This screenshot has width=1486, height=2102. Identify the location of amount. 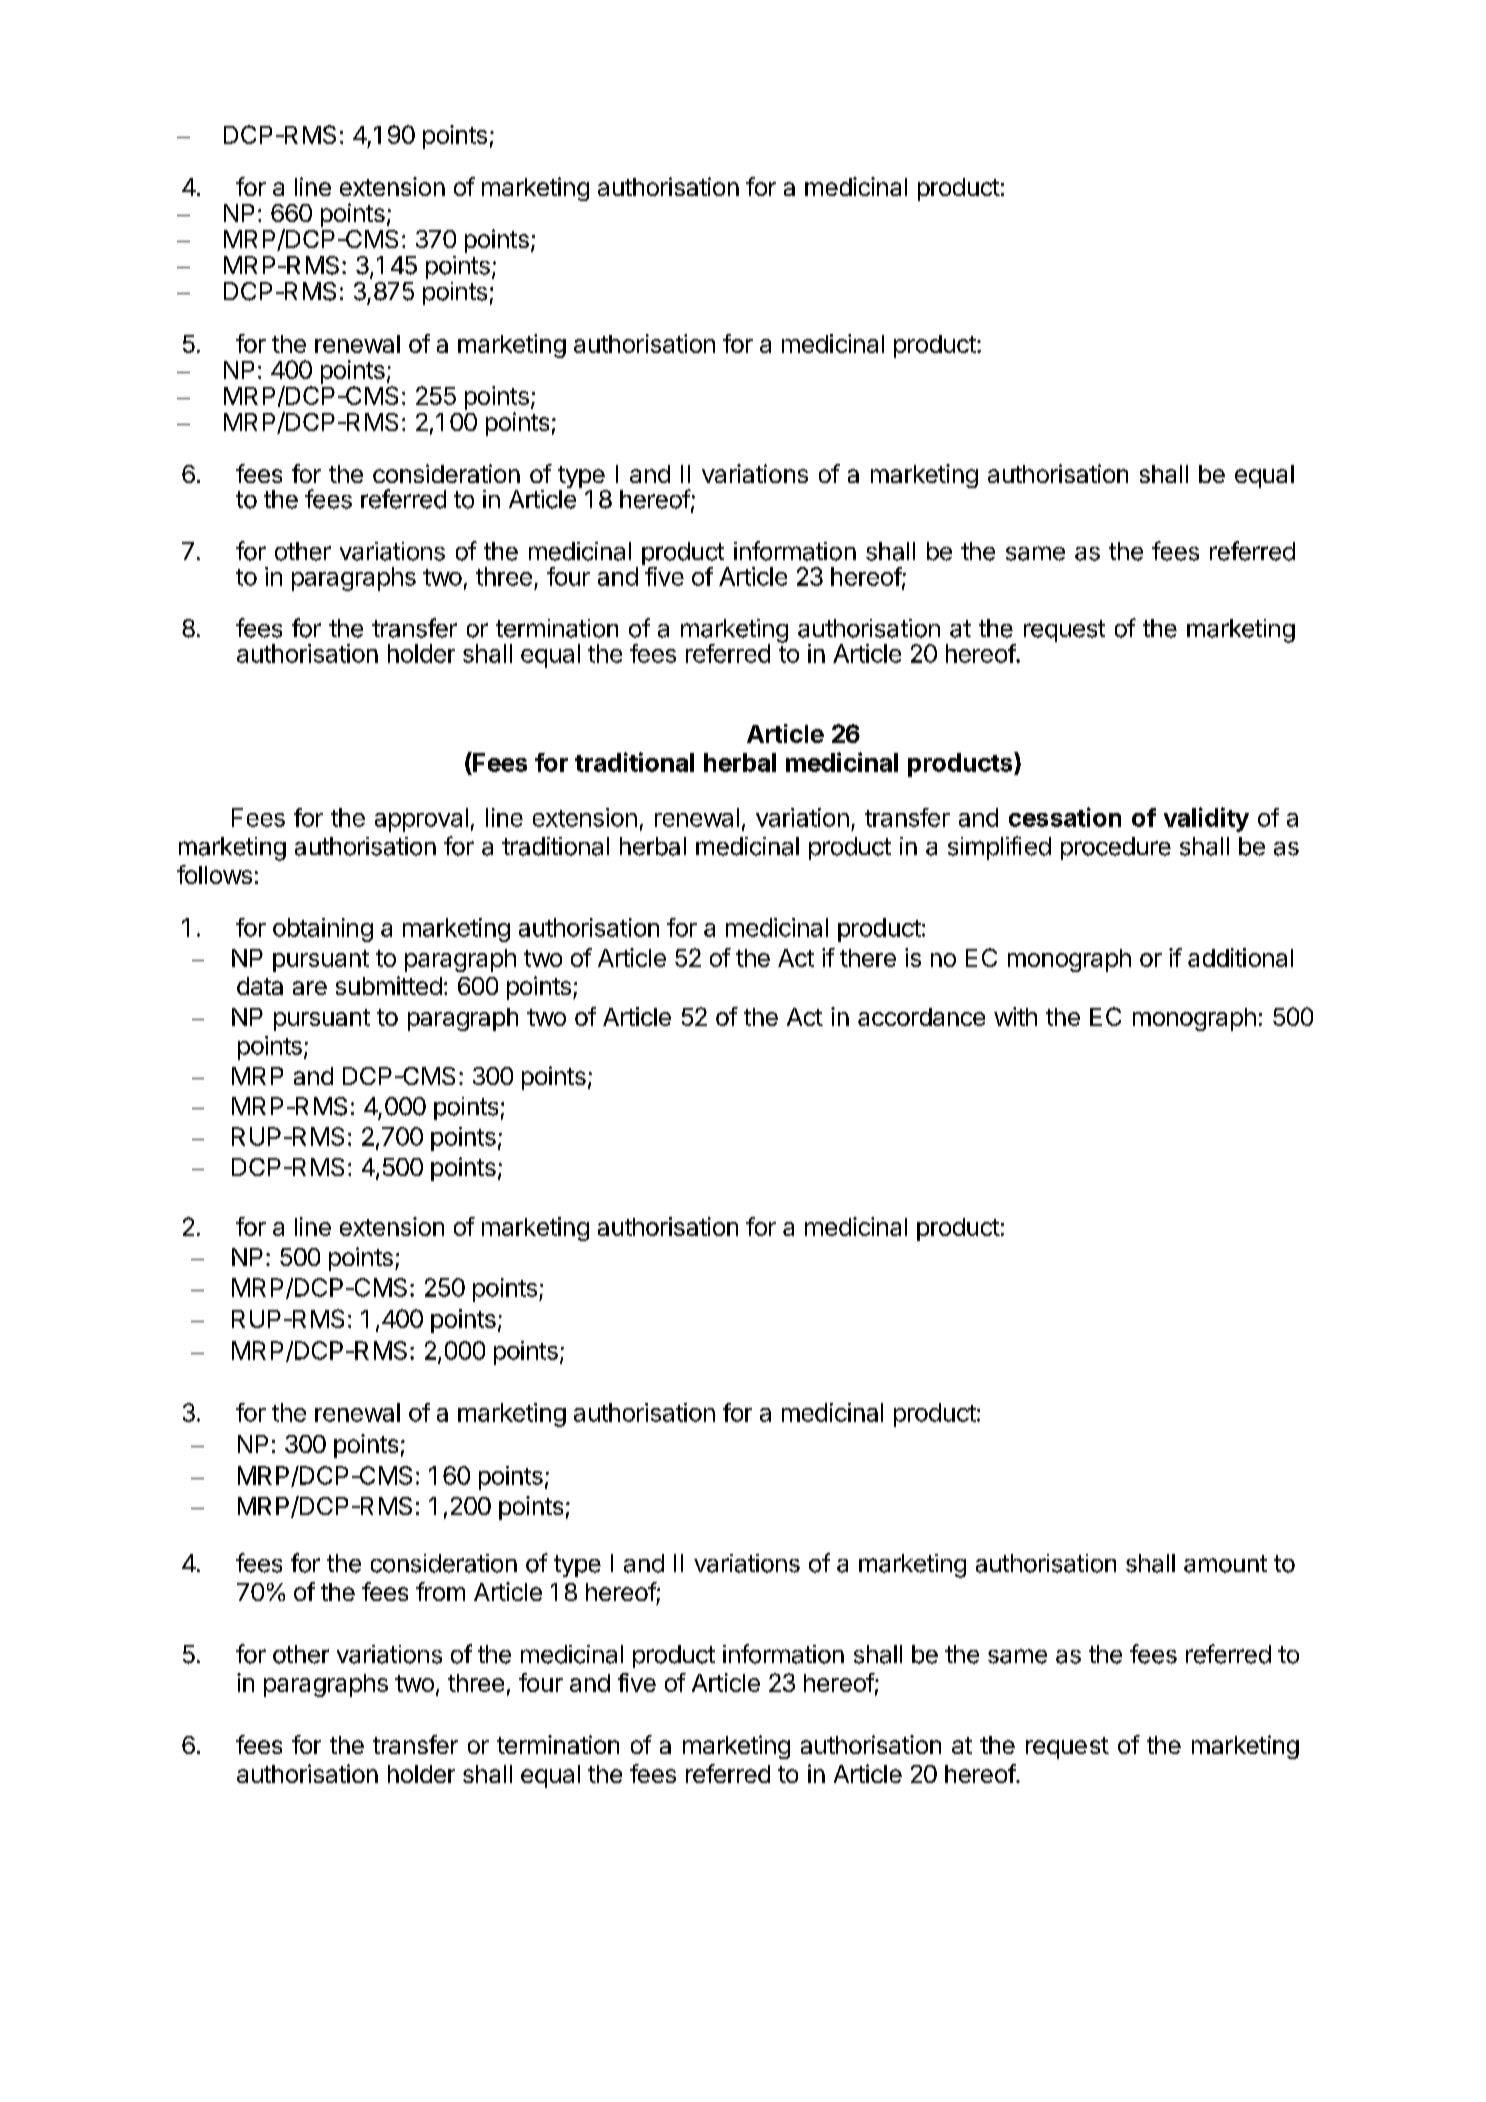
(1225, 1564).
